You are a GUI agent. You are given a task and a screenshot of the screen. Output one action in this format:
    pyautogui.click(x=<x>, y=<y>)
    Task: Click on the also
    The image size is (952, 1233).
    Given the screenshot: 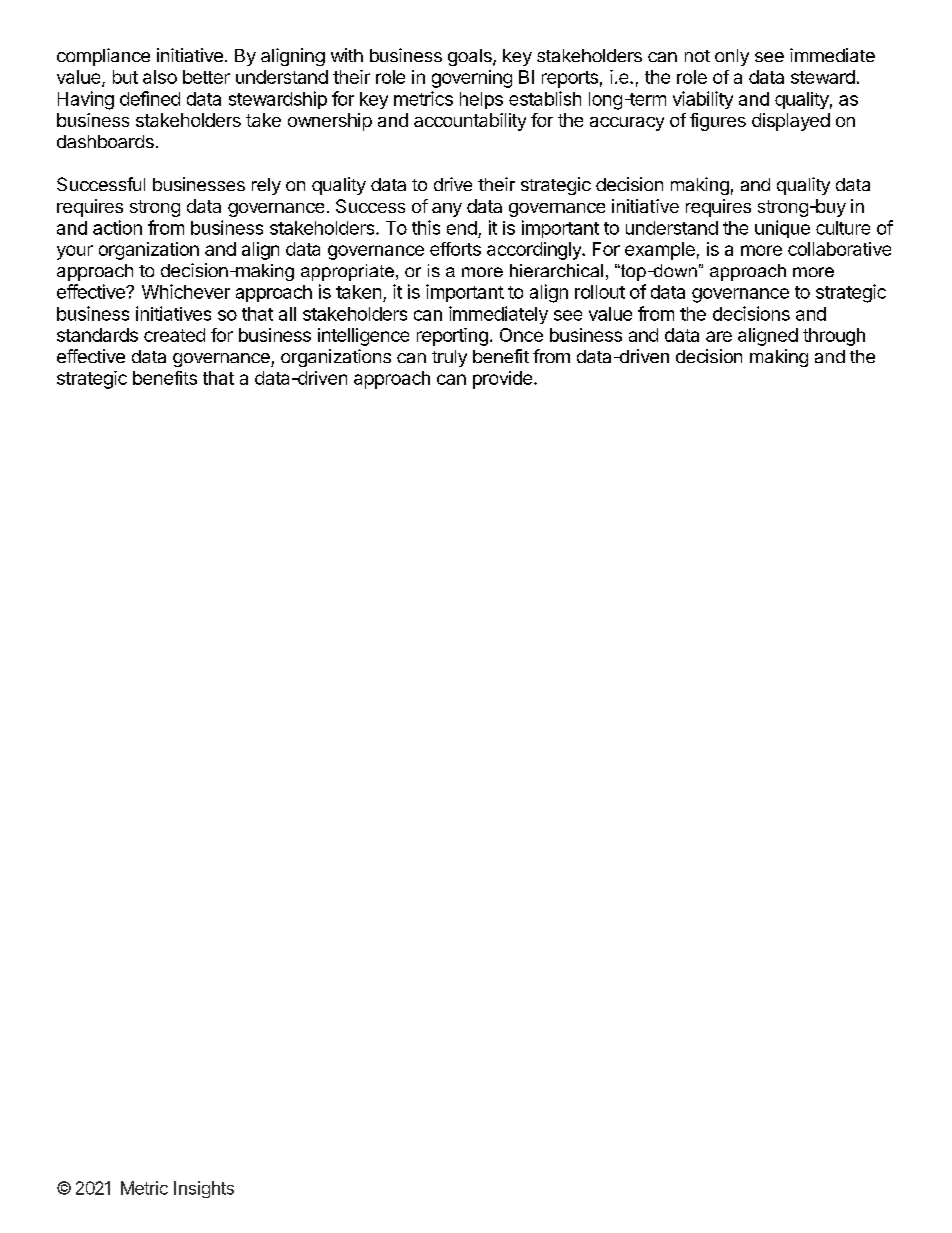 What is the action you would take?
    pyautogui.click(x=160, y=77)
